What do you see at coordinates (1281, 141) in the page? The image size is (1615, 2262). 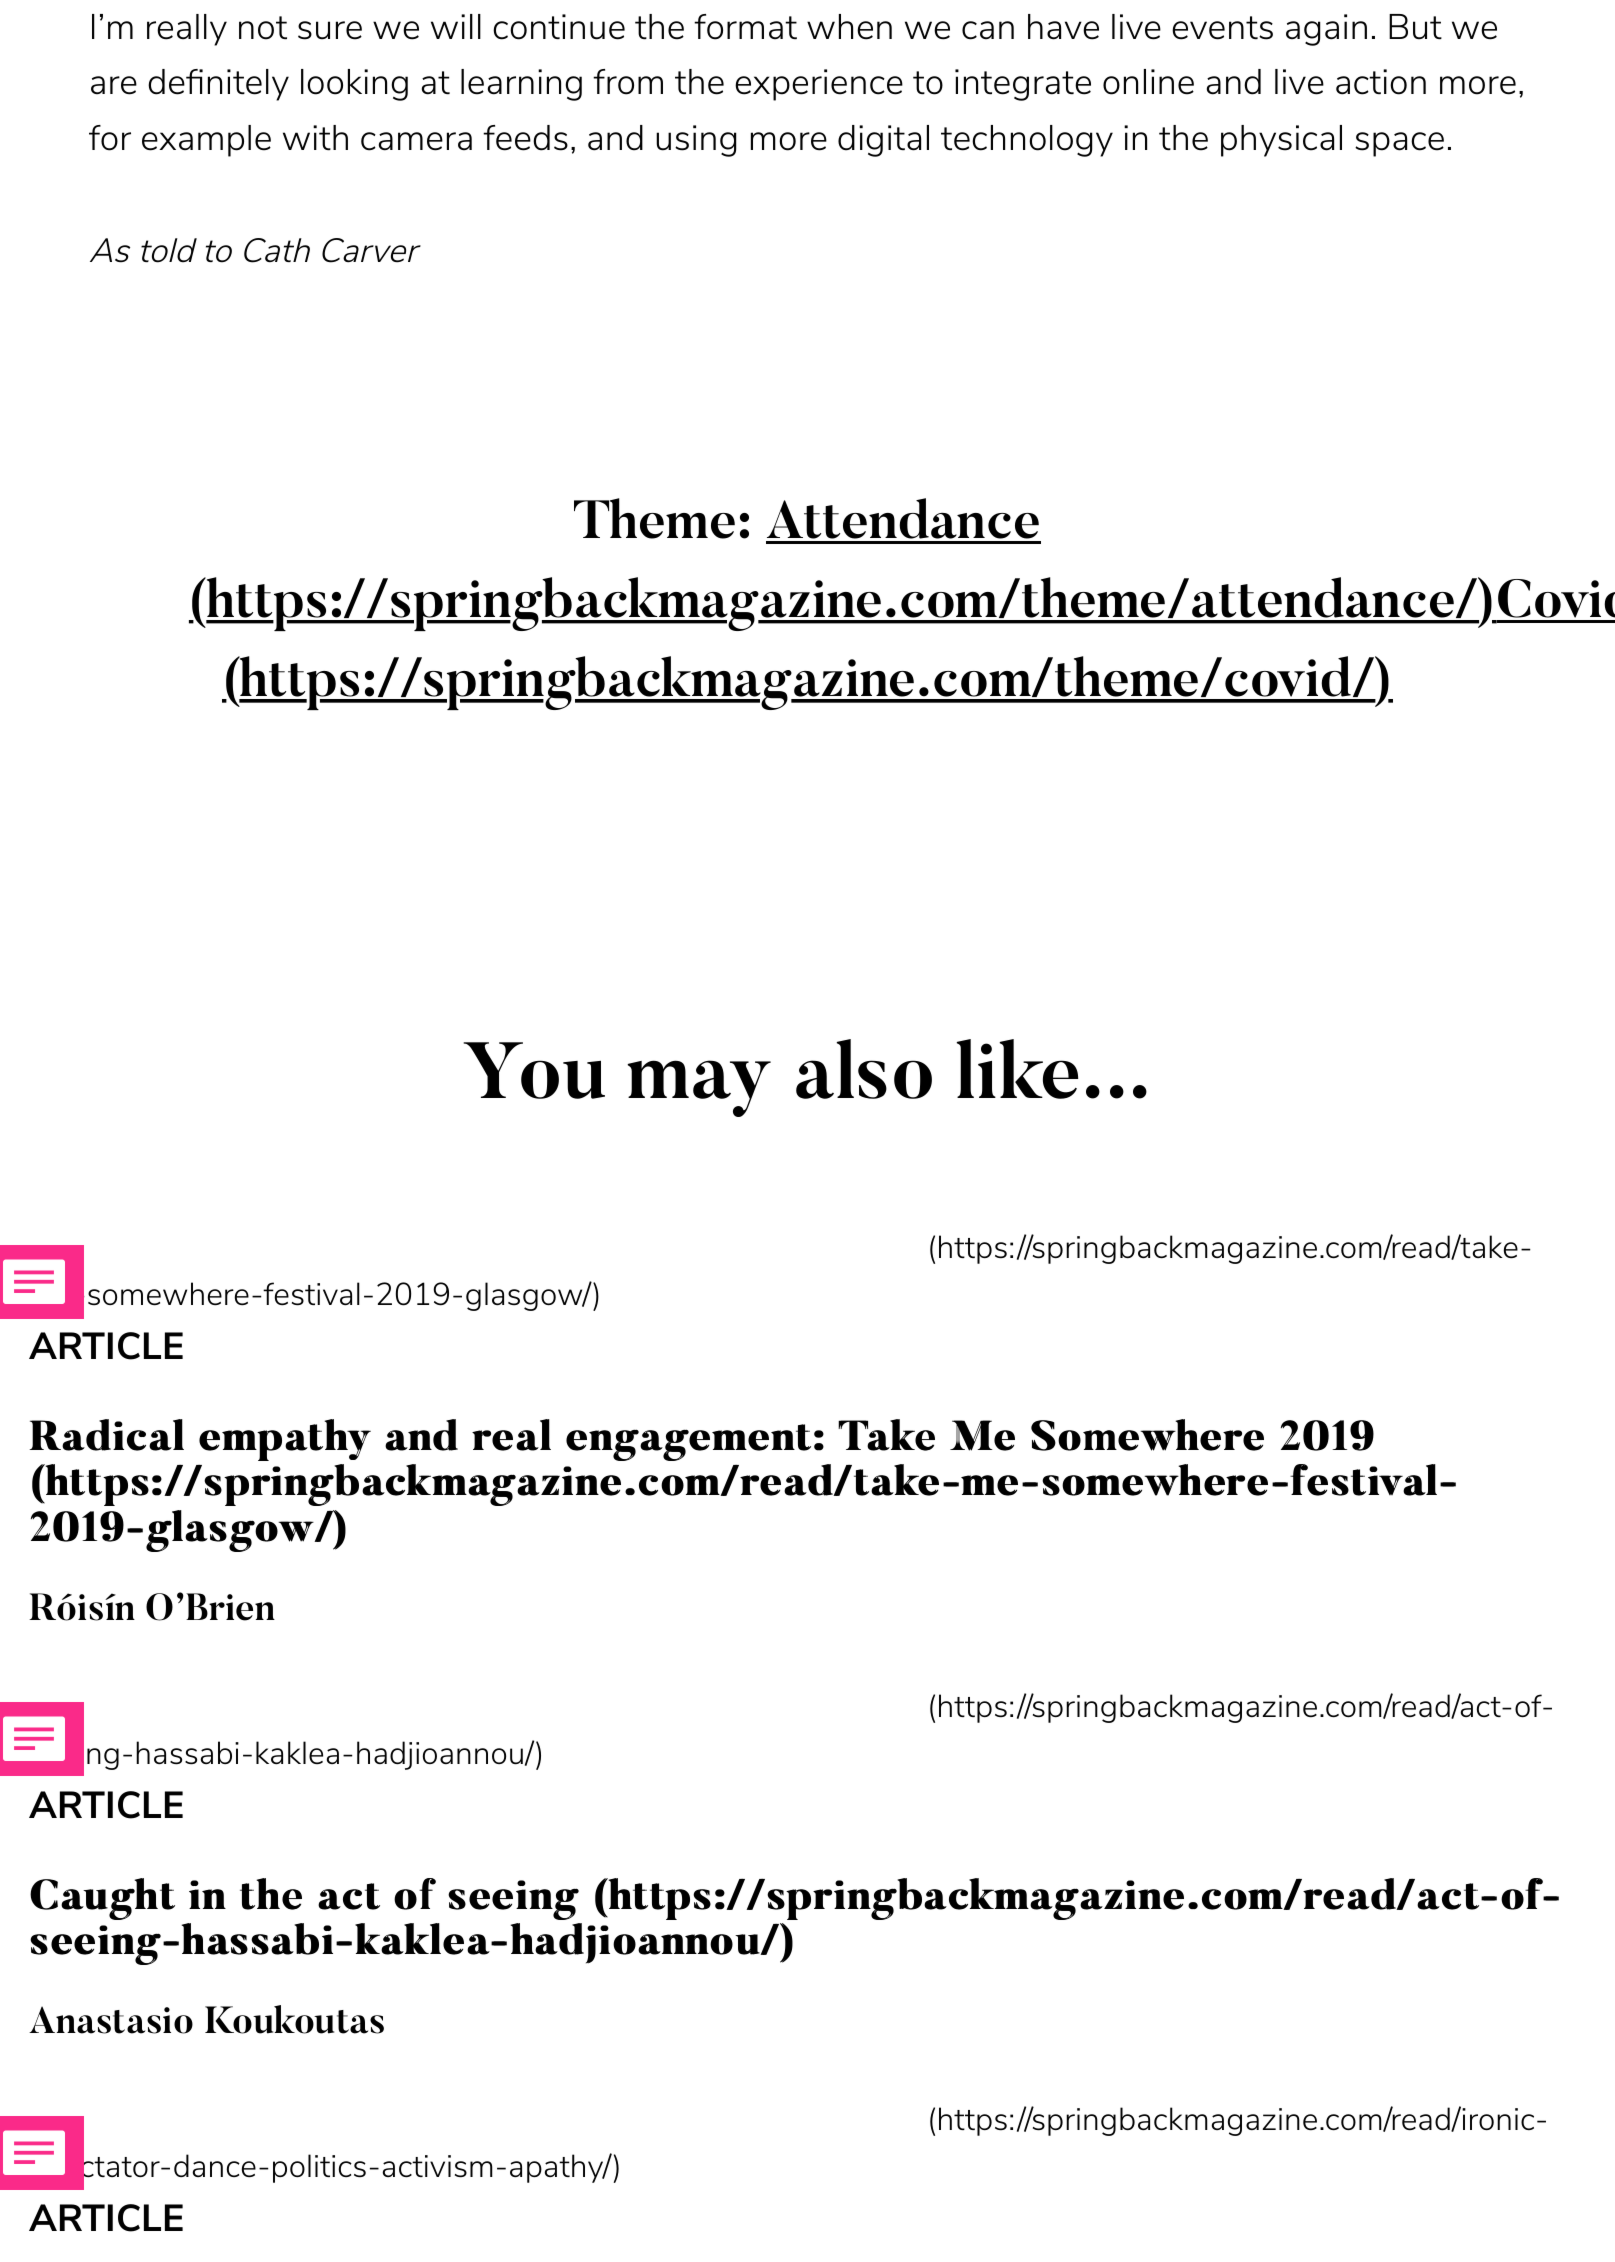 I see `physical` at bounding box center [1281, 141].
